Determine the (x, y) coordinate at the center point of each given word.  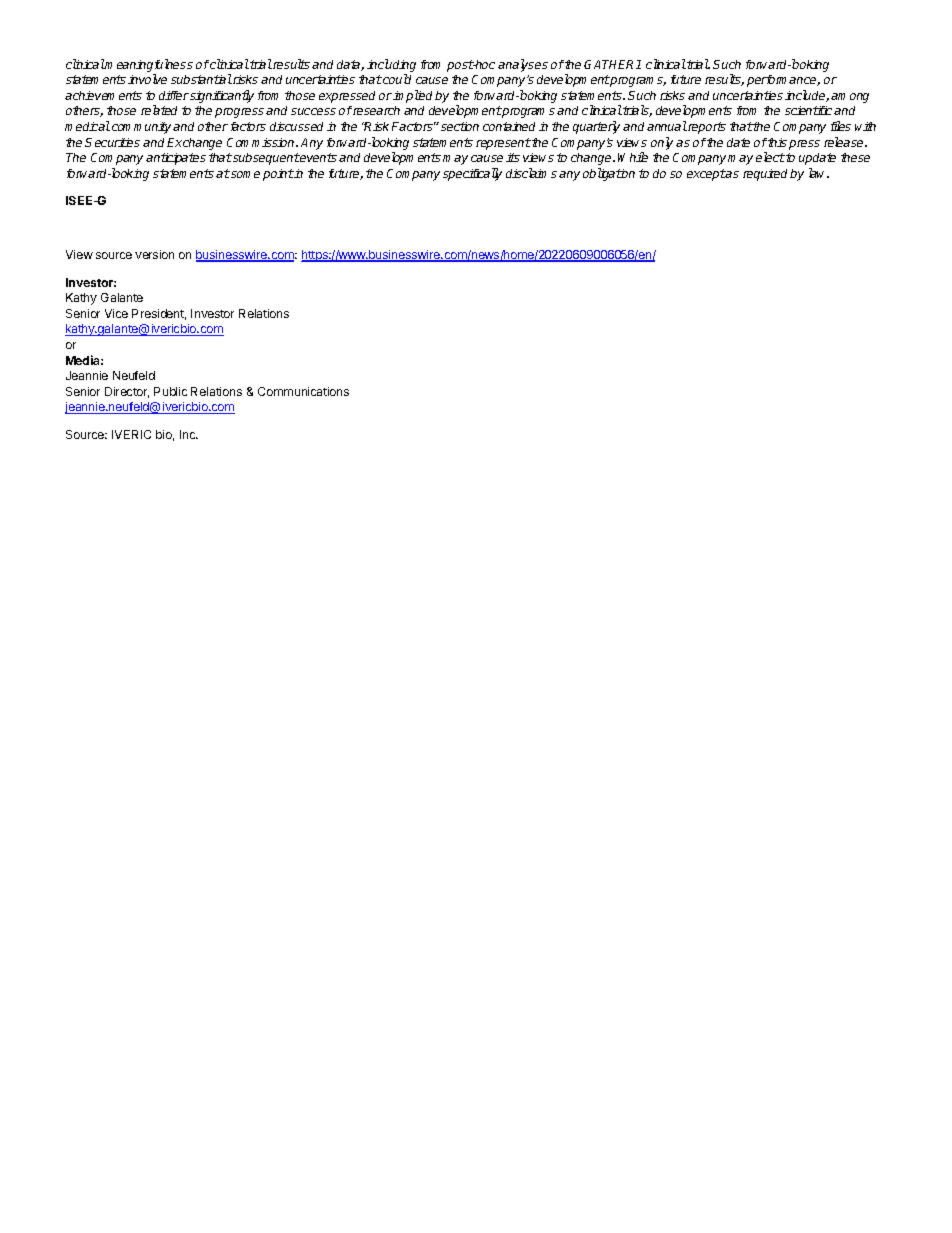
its (513, 157)
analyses (523, 65)
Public (170, 391)
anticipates (176, 159)
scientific (808, 110)
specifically (472, 174)
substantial (201, 79)
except (706, 175)
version (154, 254)
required (767, 175)
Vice (116, 313)
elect (770, 157)
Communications (303, 391)
